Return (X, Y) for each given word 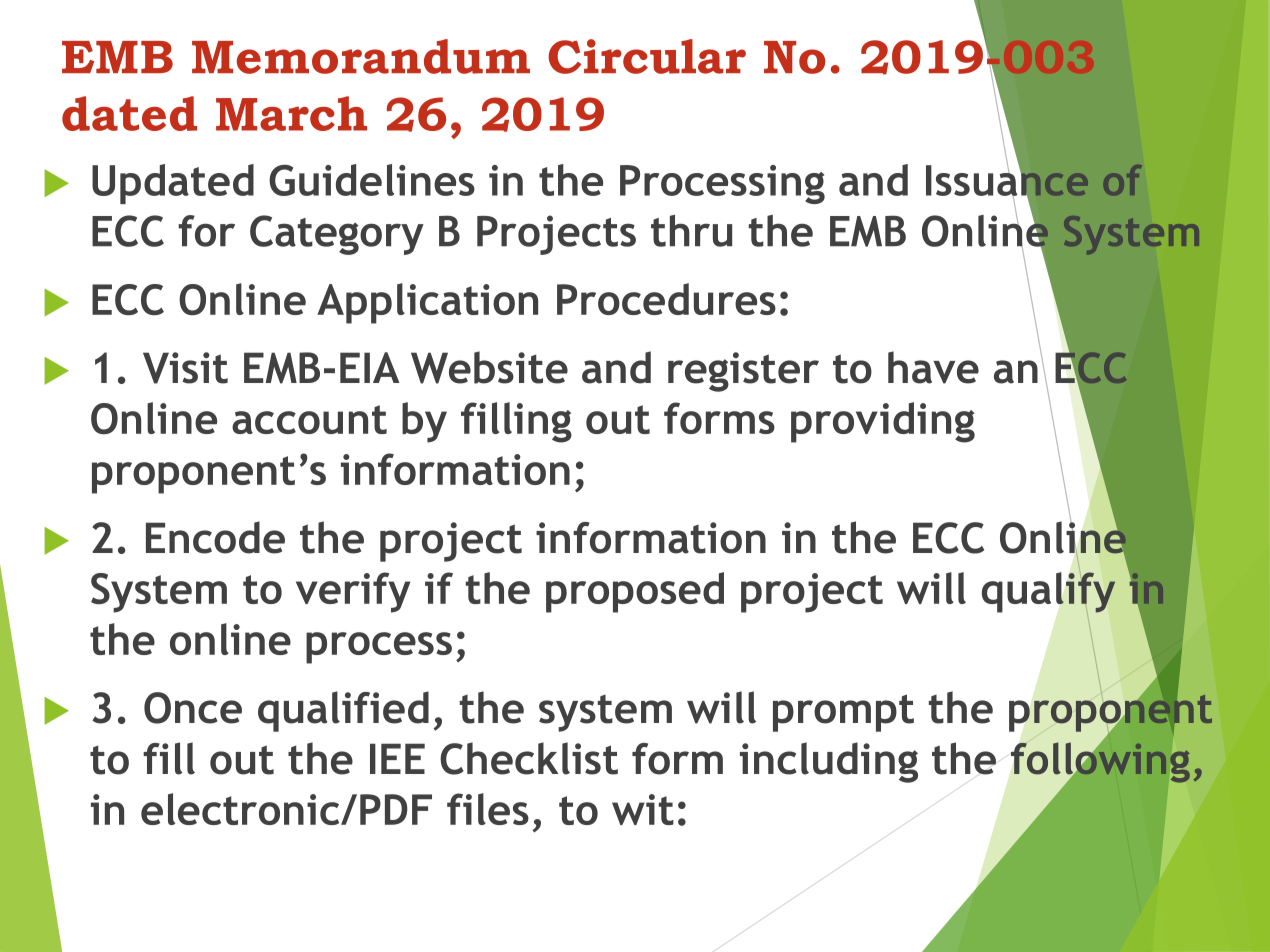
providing (883, 422)
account (309, 419)
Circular (647, 56)
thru (691, 231)
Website (489, 367)
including (829, 762)
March (291, 113)
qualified (343, 711)
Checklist (529, 758)
